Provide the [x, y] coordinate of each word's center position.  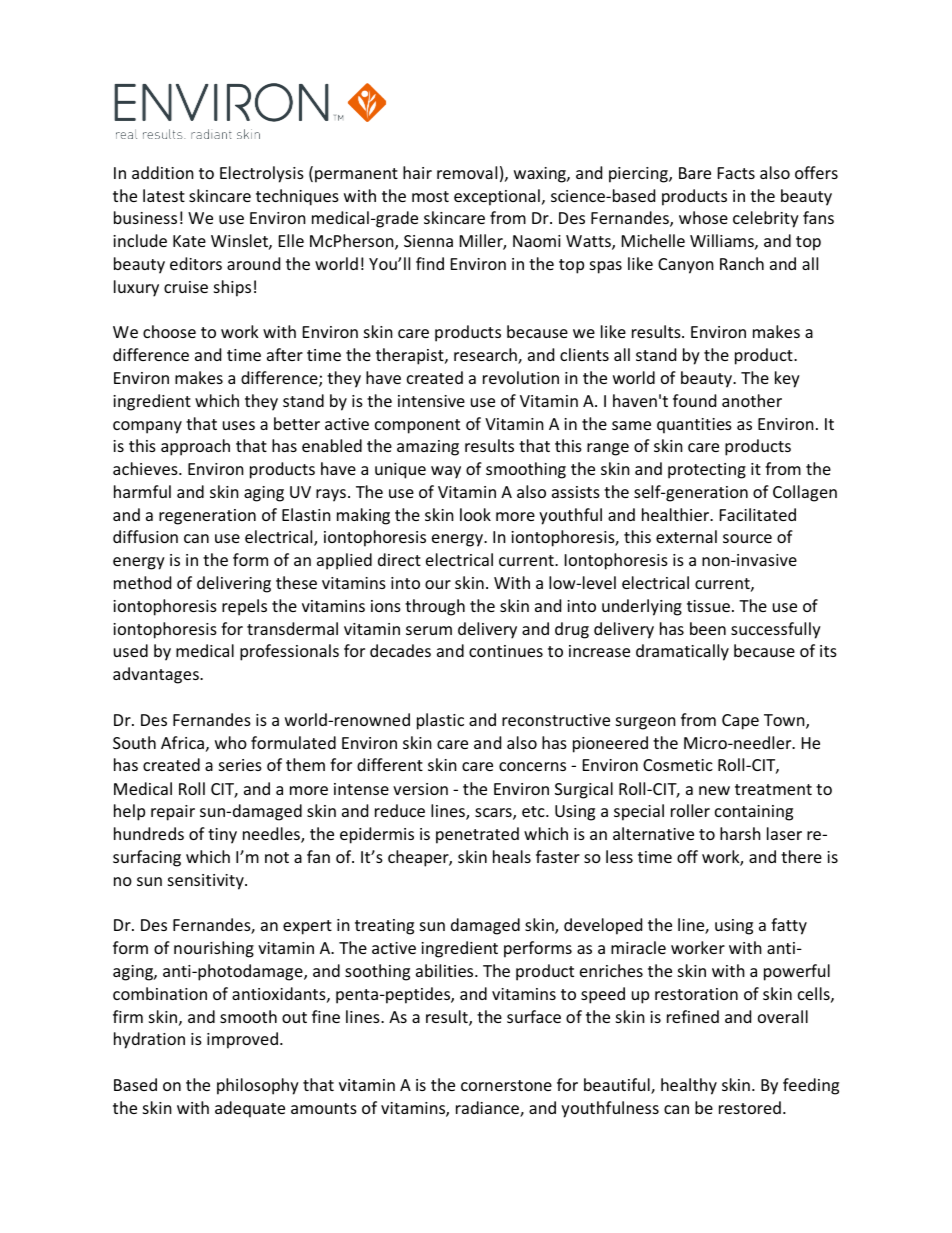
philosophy [258, 1086]
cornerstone [506, 1085]
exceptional [497, 197]
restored [750, 1107]
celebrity [766, 219]
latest [164, 195]
